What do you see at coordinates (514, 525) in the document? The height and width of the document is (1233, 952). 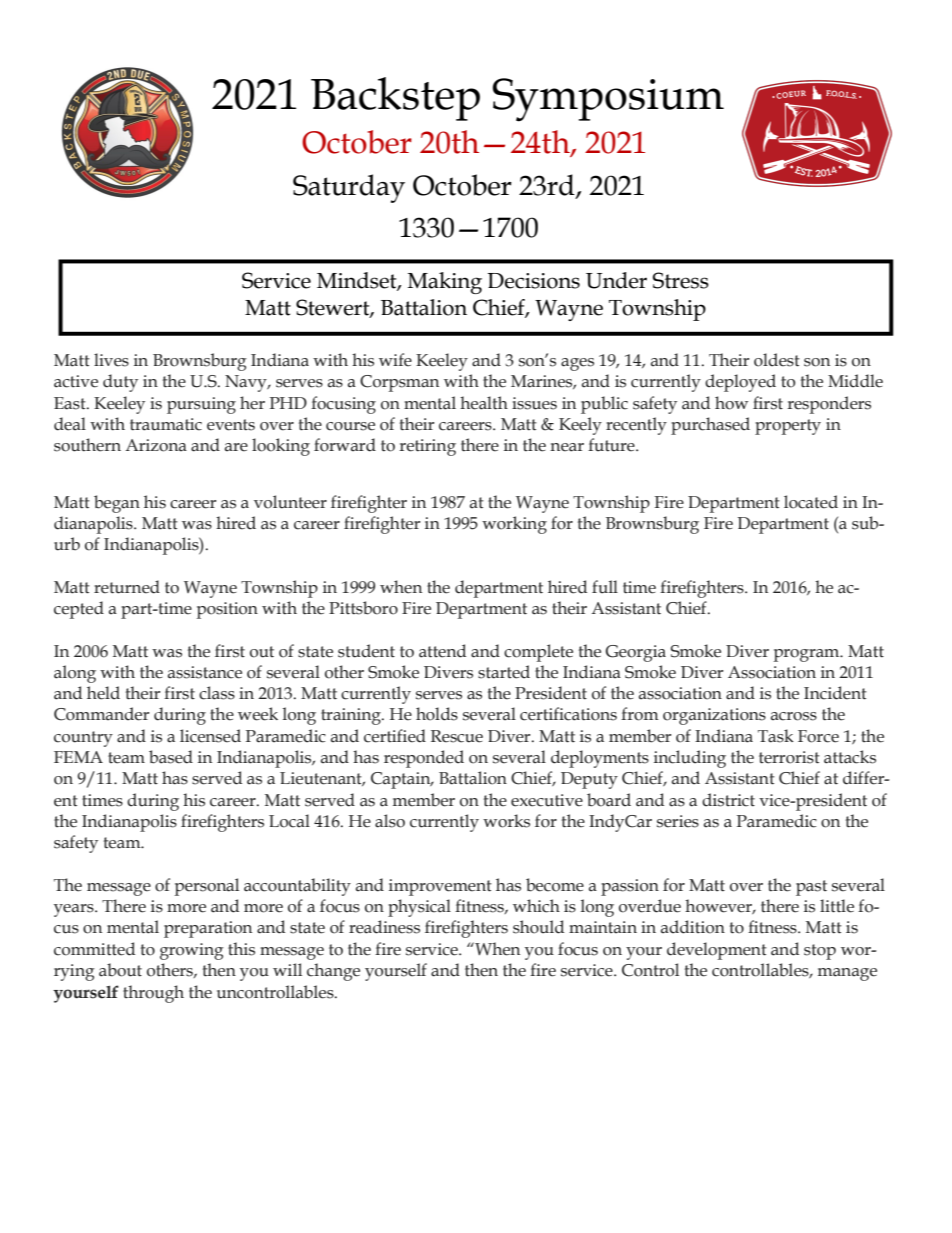 I see `working` at bounding box center [514, 525].
